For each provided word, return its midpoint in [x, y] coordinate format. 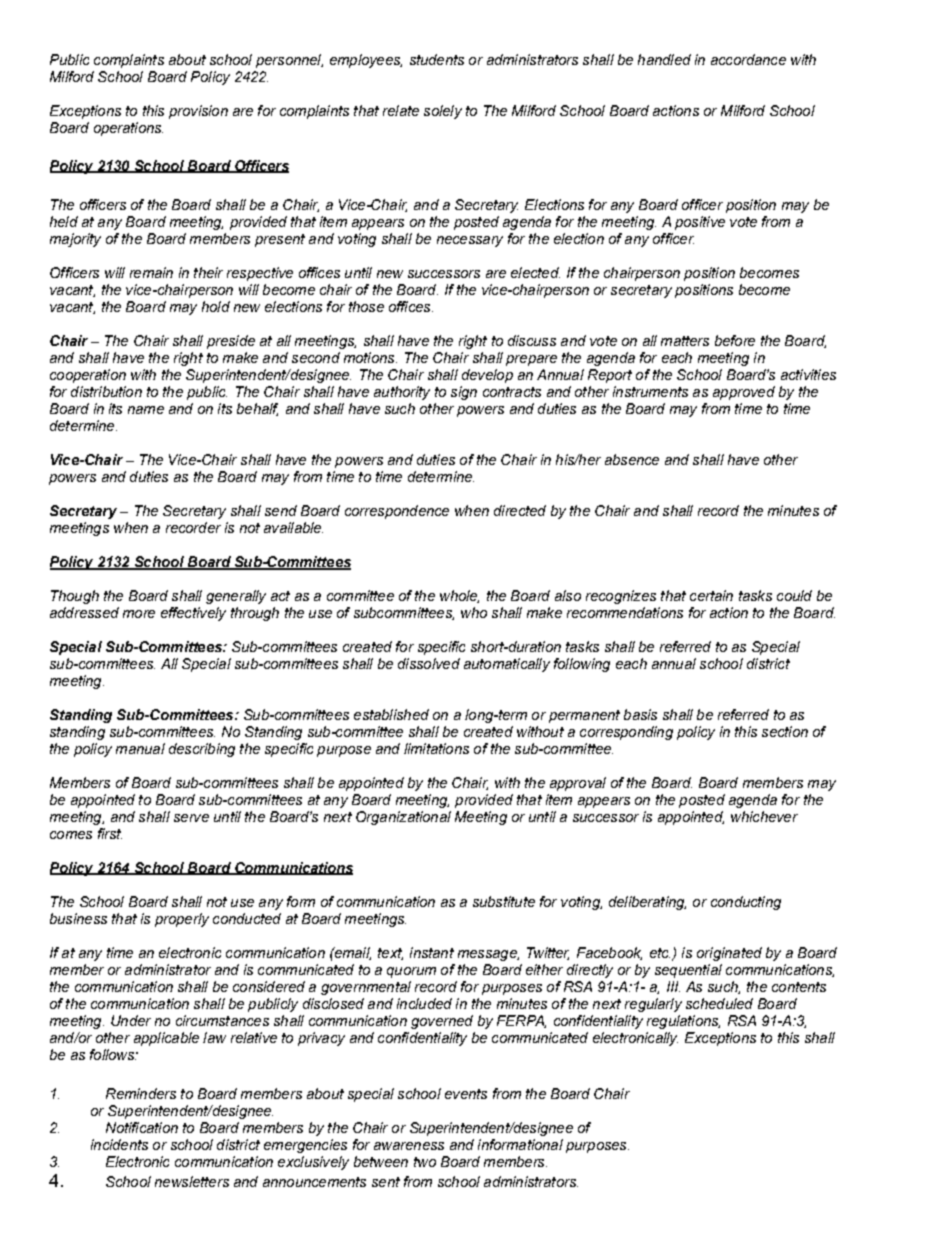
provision [198, 112]
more [139, 614]
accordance [748, 59]
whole [459, 596]
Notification [142, 1127]
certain [711, 595]
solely [443, 112]
